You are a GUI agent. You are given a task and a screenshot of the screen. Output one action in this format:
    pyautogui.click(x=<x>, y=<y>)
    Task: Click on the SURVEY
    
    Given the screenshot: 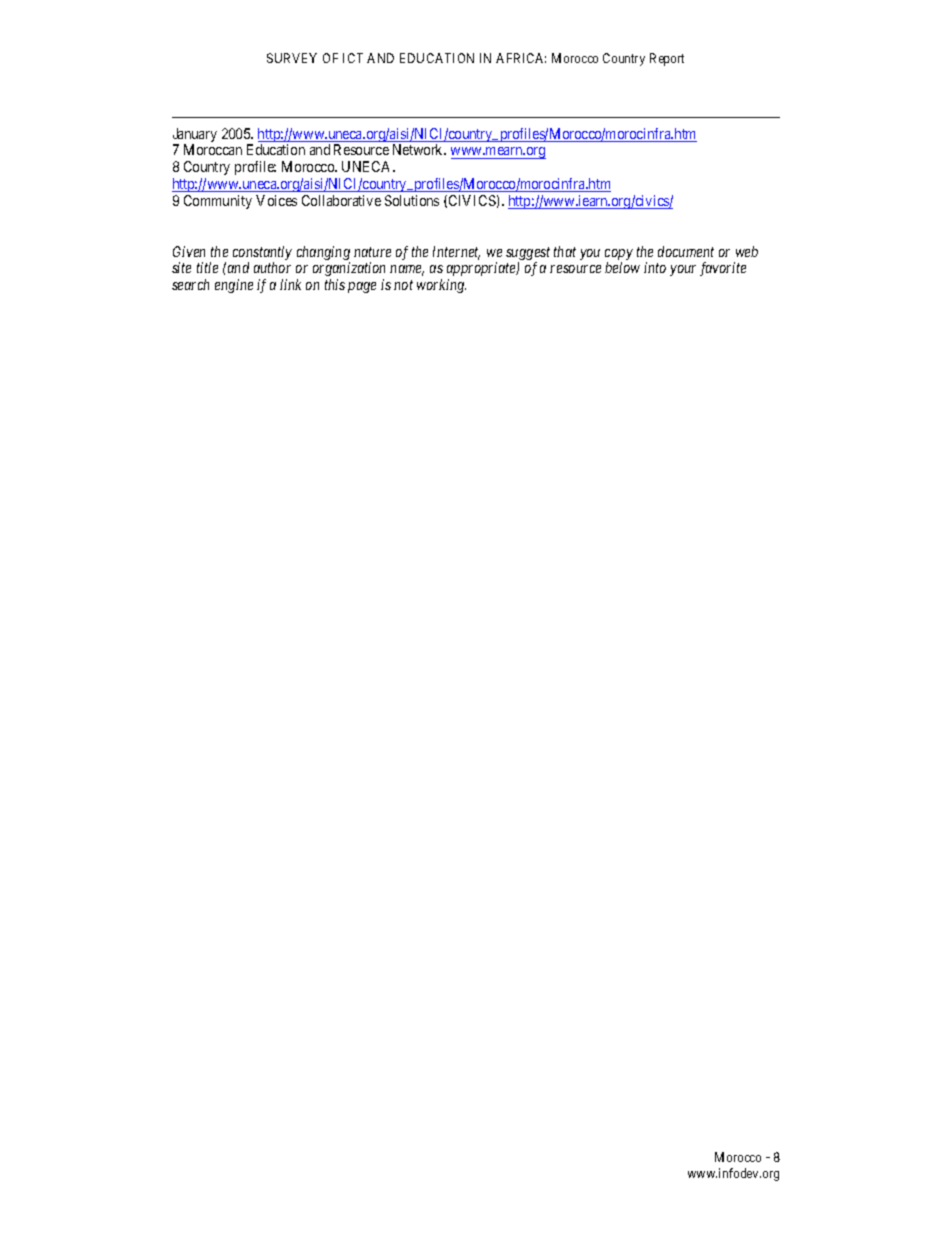 What is the action you would take?
    pyautogui.click(x=292, y=58)
